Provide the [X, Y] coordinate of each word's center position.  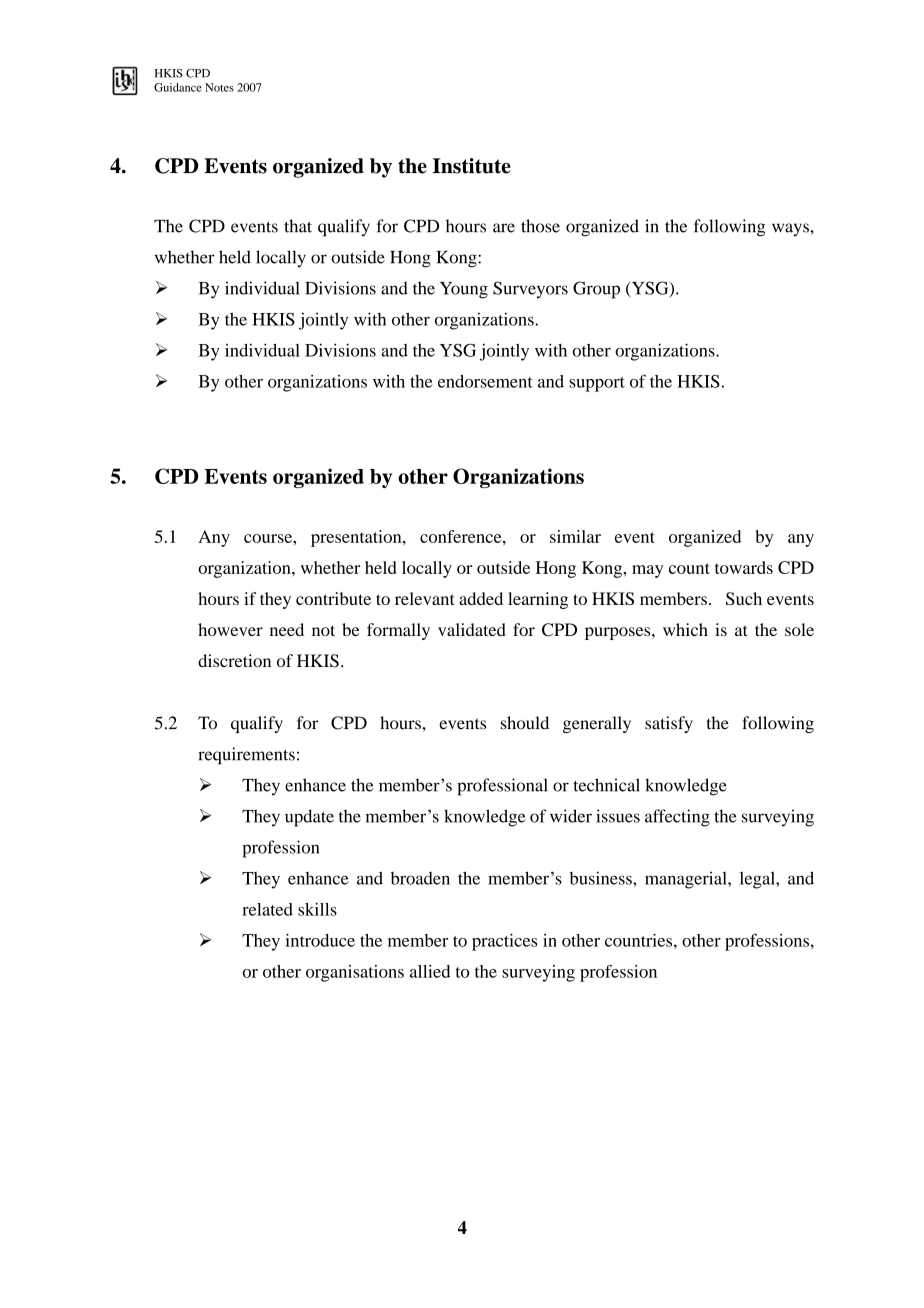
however [230, 629]
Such [744, 598]
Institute [472, 166]
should [525, 723]
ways [791, 229]
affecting [677, 818]
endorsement [485, 381]
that [298, 226]
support [597, 384]
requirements [246, 756]
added [481, 598]
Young [464, 290]
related [267, 909]
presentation [357, 538]
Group [596, 290]
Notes [219, 87]
